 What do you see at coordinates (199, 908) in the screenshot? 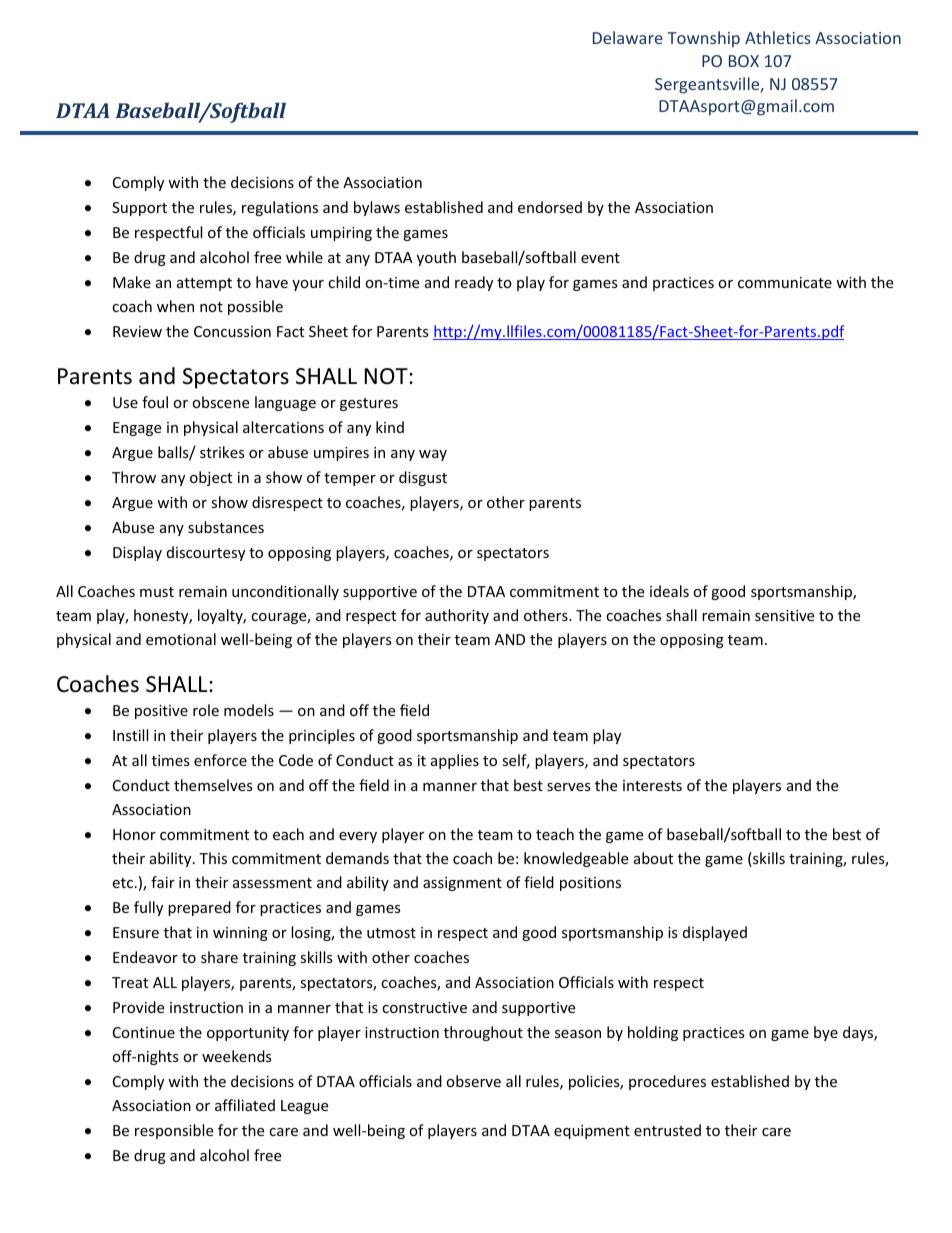
I see `prepared` at bounding box center [199, 908].
